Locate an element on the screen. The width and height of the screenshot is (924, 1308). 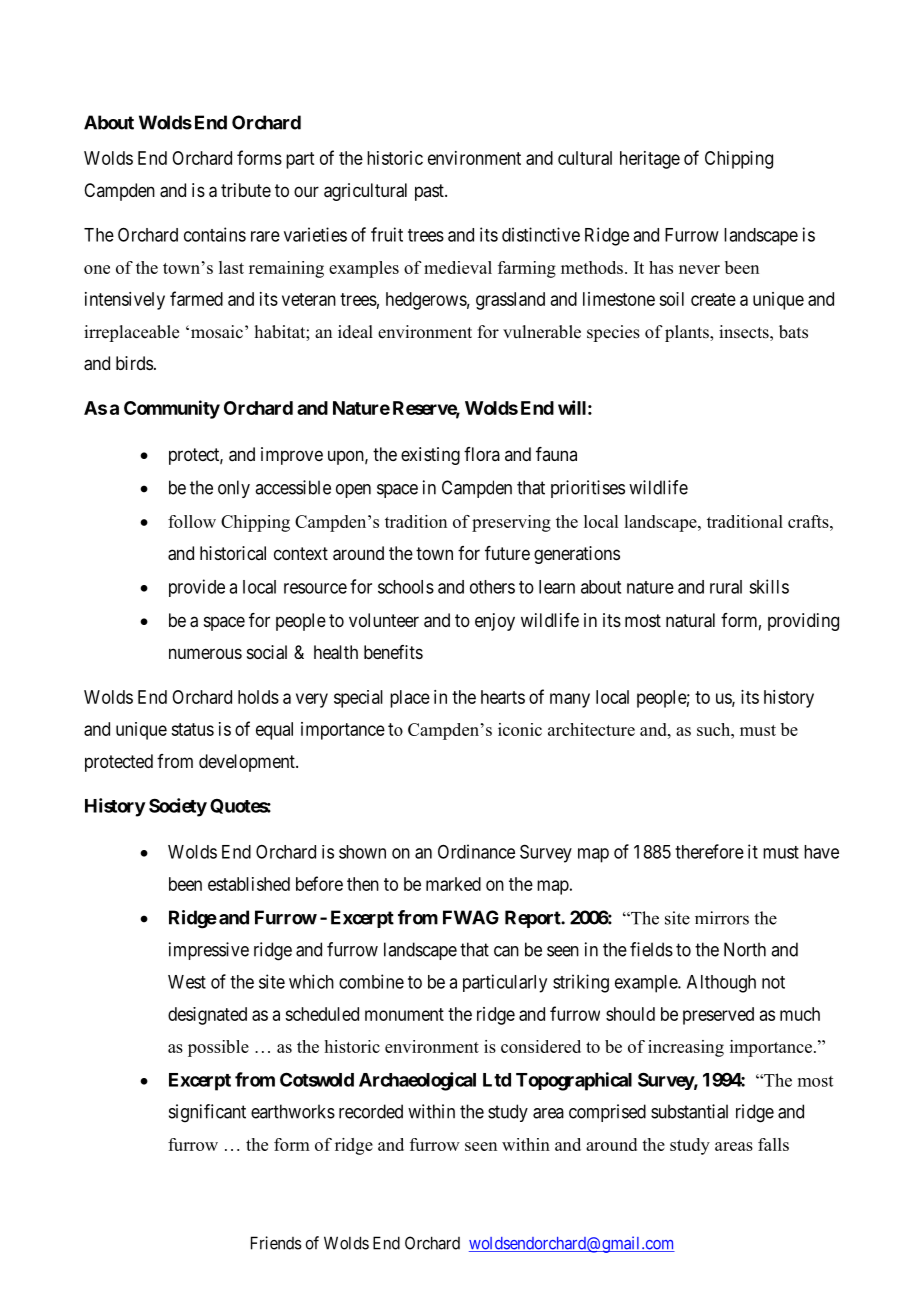
past is located at coordinates (430, 192).
